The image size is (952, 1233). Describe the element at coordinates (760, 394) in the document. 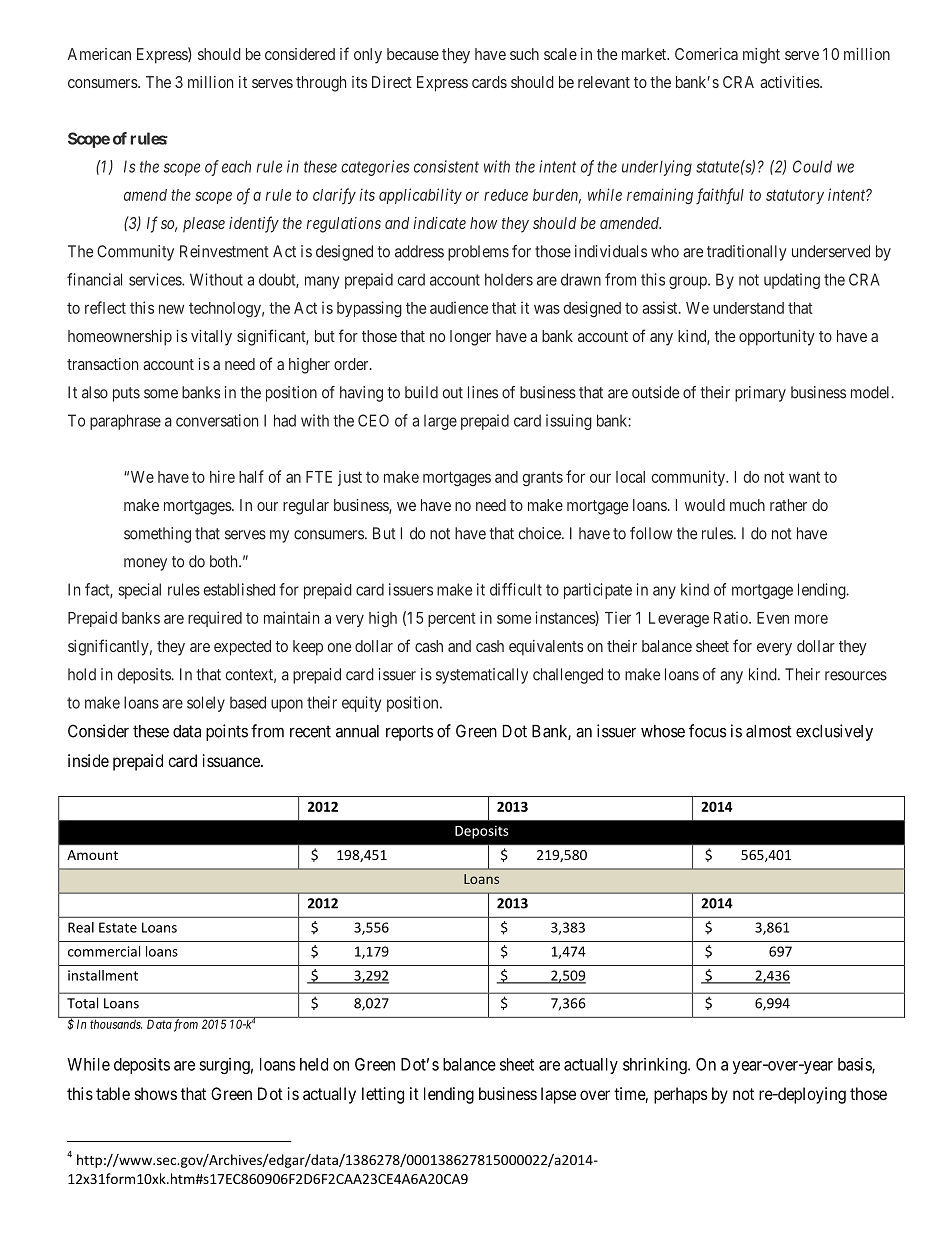

I see `primary` at that location.
